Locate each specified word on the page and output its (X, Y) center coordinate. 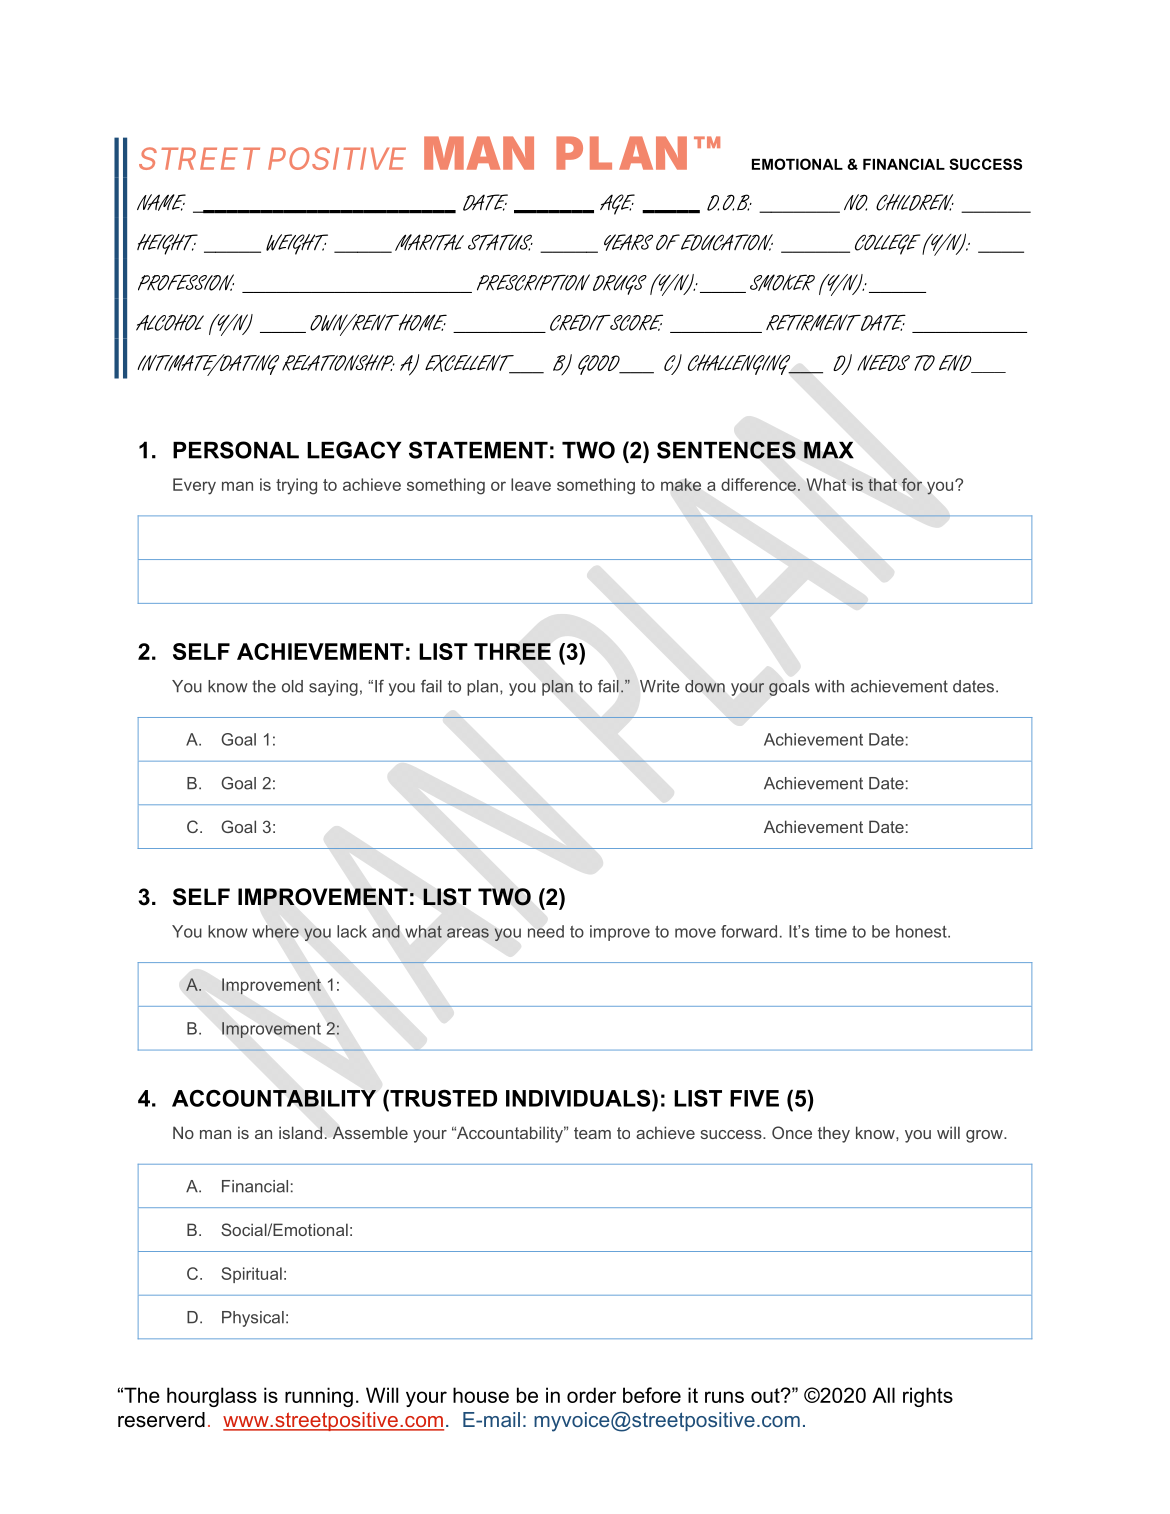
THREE (512, 651)
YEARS (628, 242)
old (292, 686)
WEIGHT (297, 244)
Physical (253, 1319)
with (829, 686)
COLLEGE (888, 244)
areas (468, 933)
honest (922, 931)
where (275, 931)
